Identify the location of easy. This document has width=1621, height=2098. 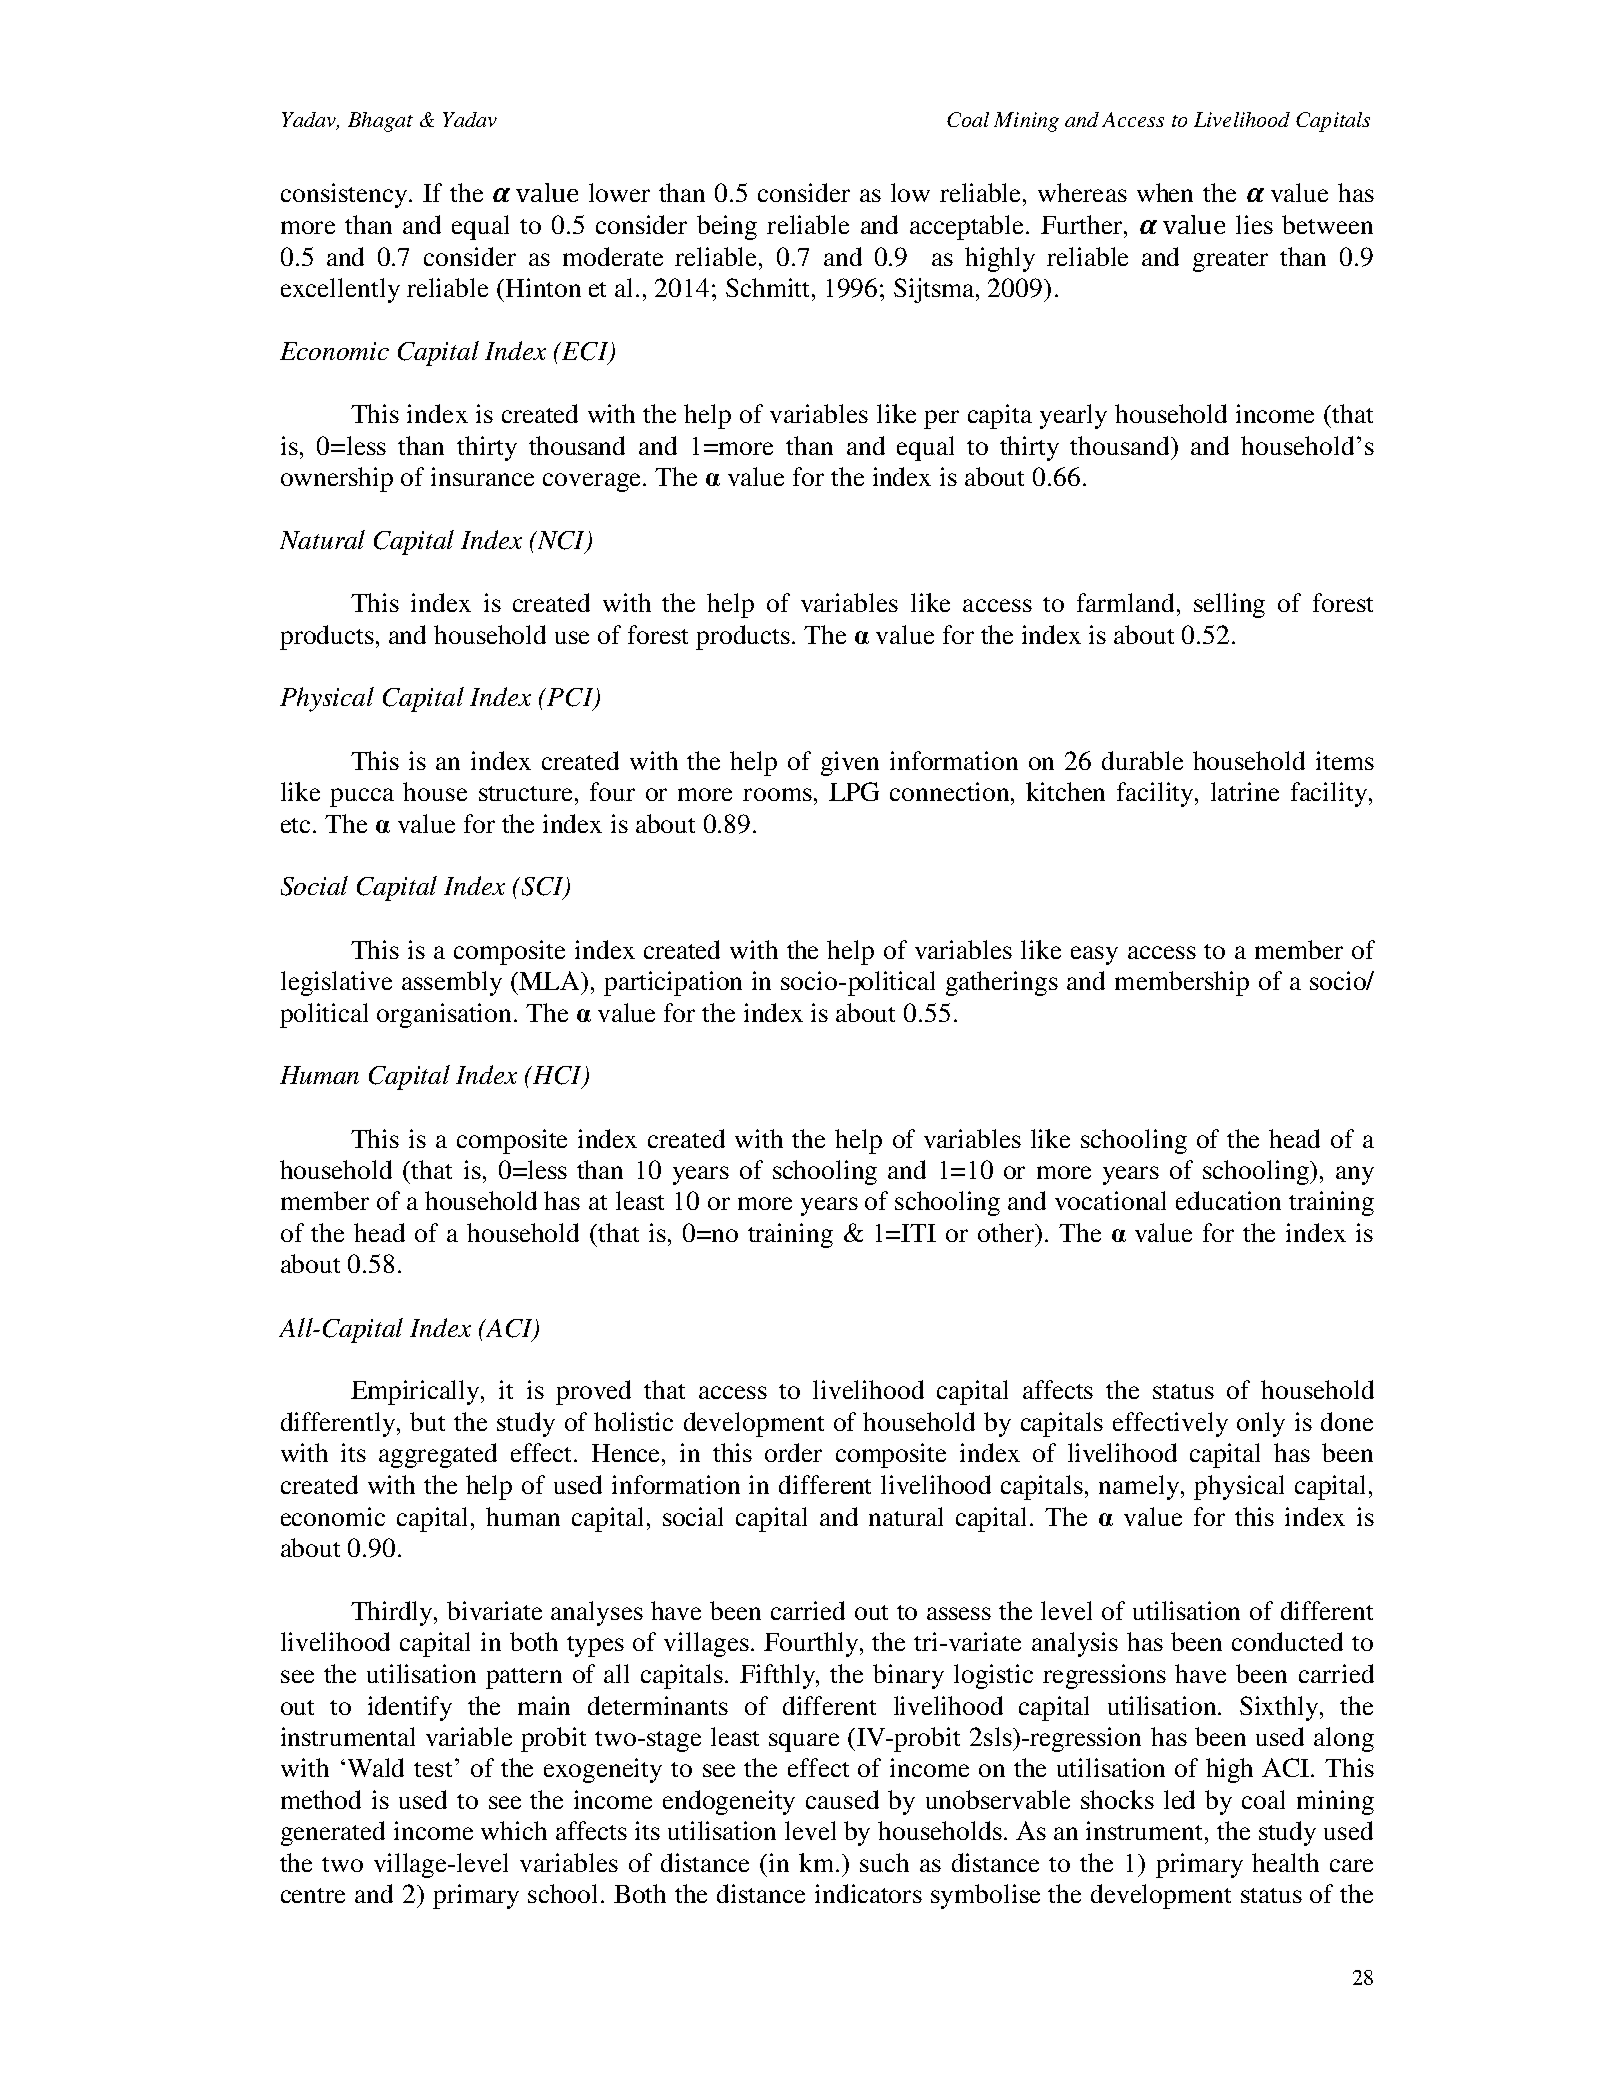
(1094, 955).
